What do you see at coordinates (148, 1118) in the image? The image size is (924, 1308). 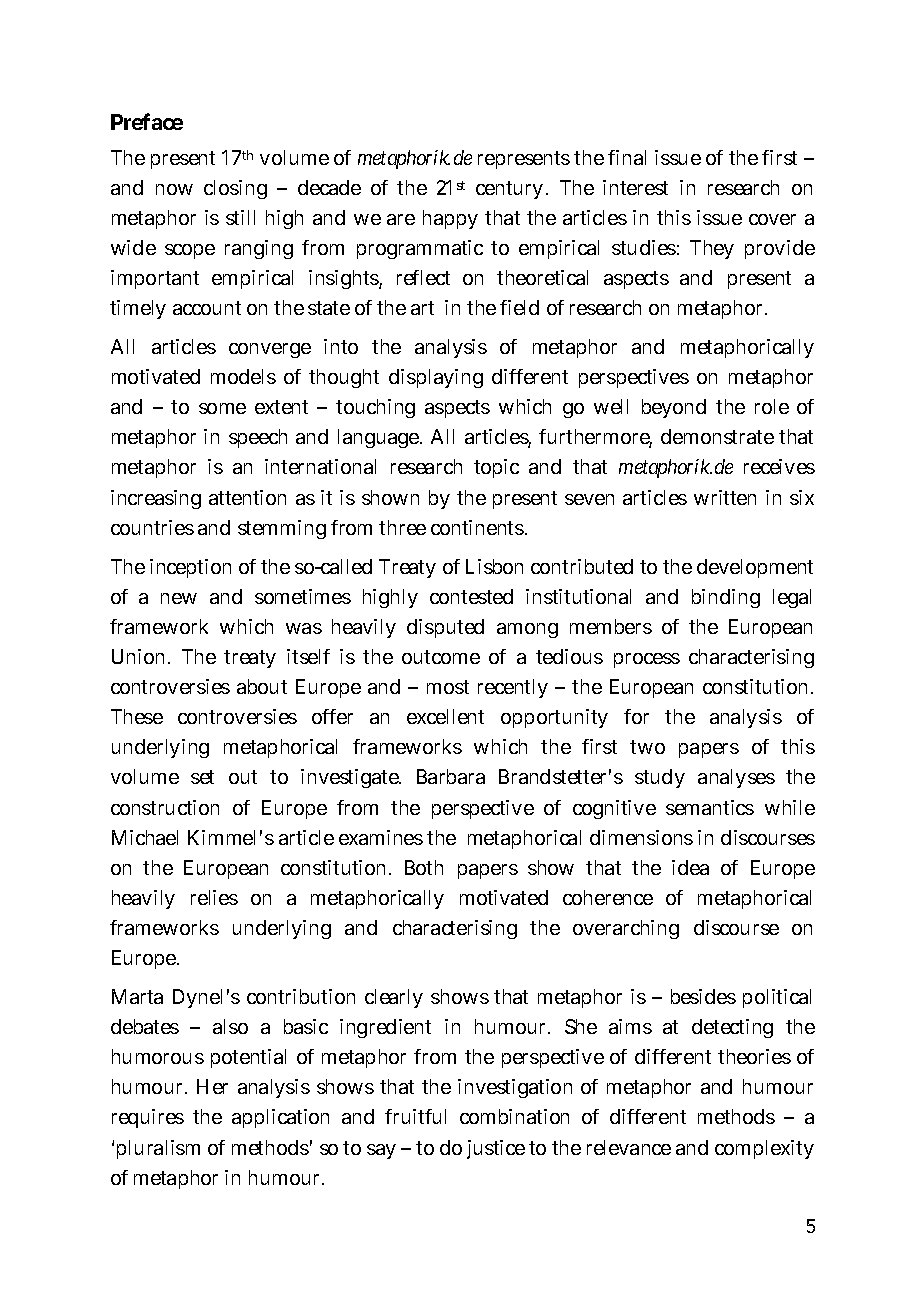 I see `requires` at bounding box center [148, 1118].
